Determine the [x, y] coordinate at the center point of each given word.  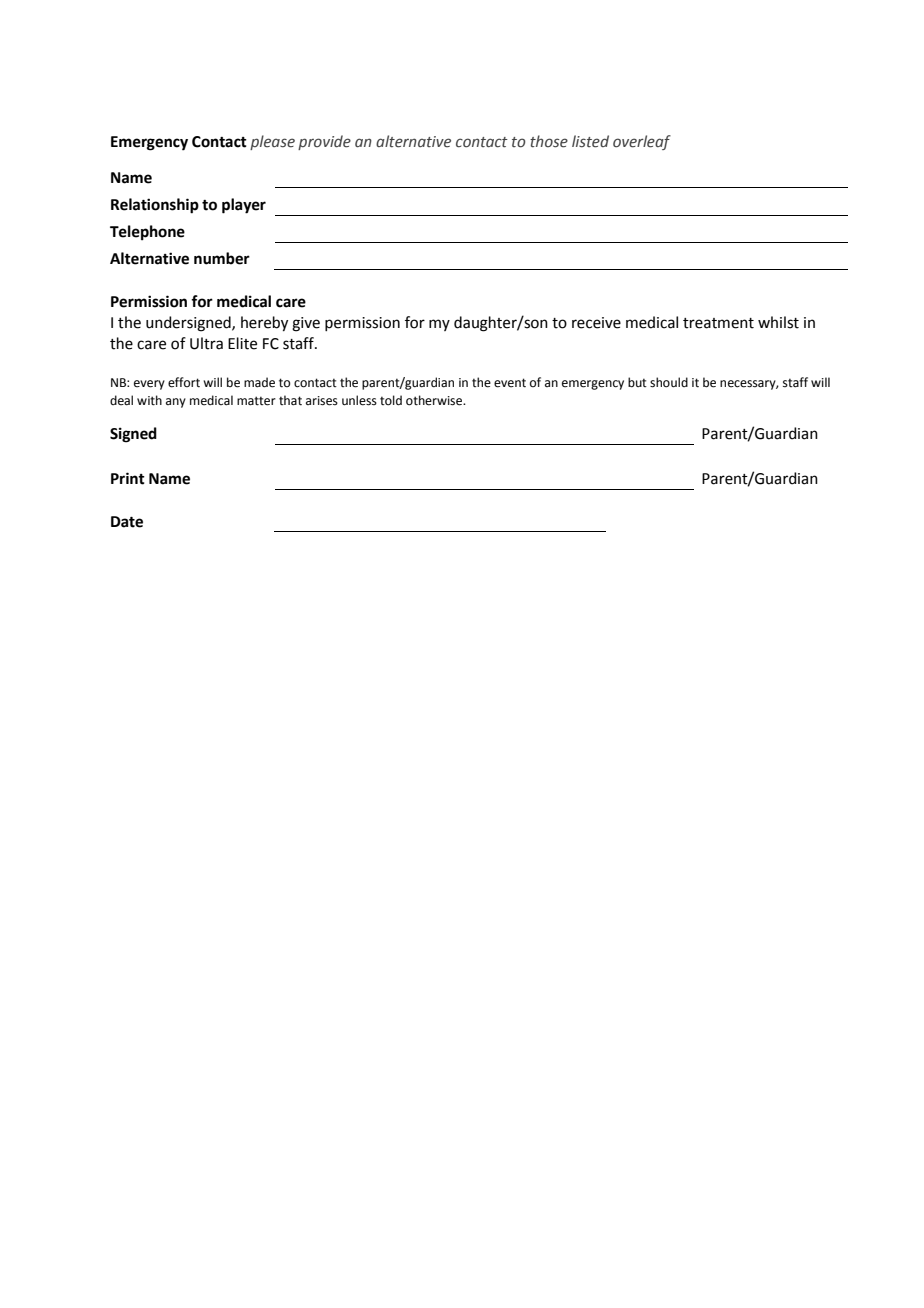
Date [127, 522]
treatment [718, 323]
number [222, 258]
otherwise [435, 400]
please [272, 142]
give [306, 324]
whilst [778, 322]
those [549, 141]
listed [590, 141]
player [244, 206]
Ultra [206, 343]
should [669, 382]
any [176, 403]
